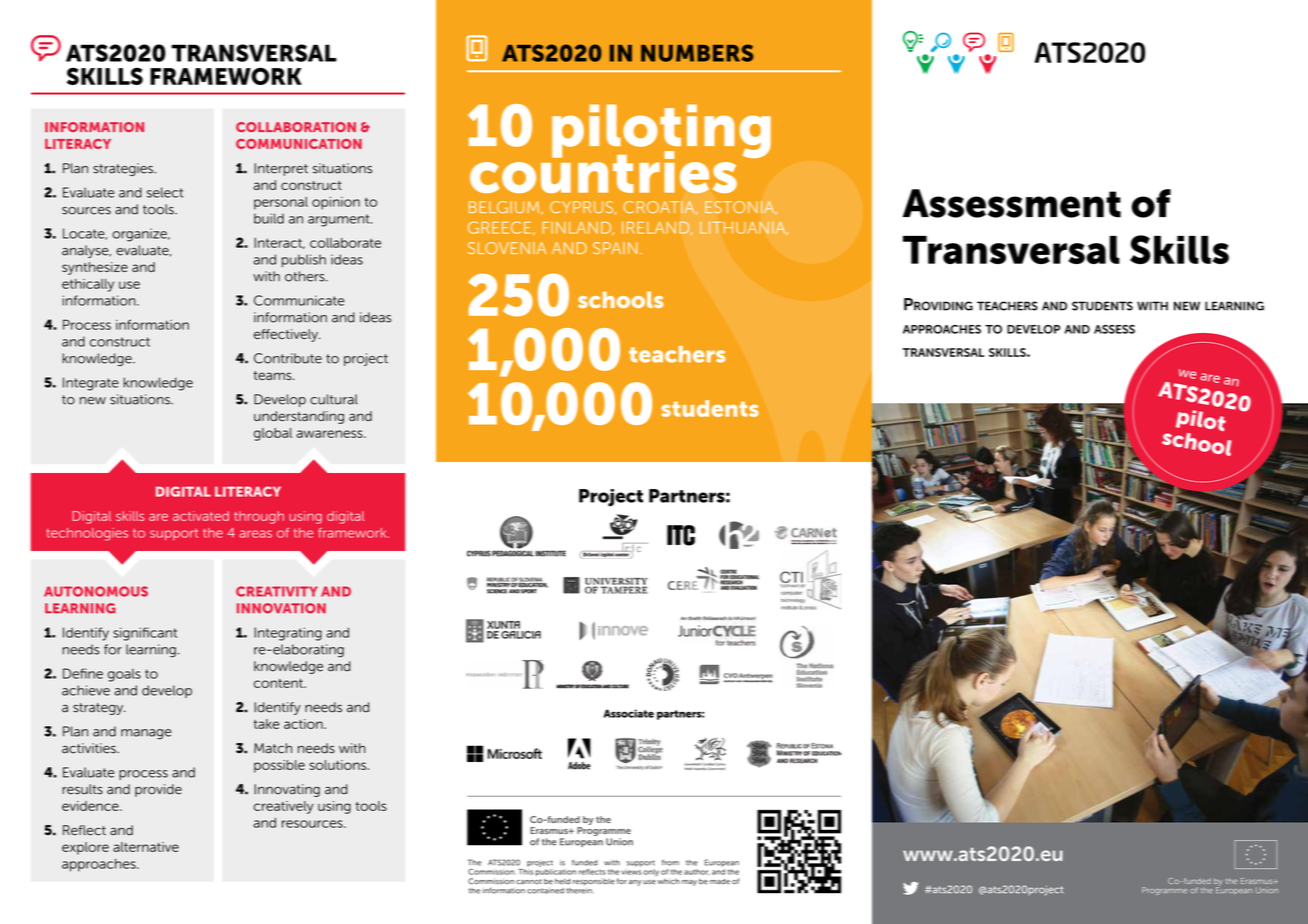  I want to click on Associate, so click(628, 713).
